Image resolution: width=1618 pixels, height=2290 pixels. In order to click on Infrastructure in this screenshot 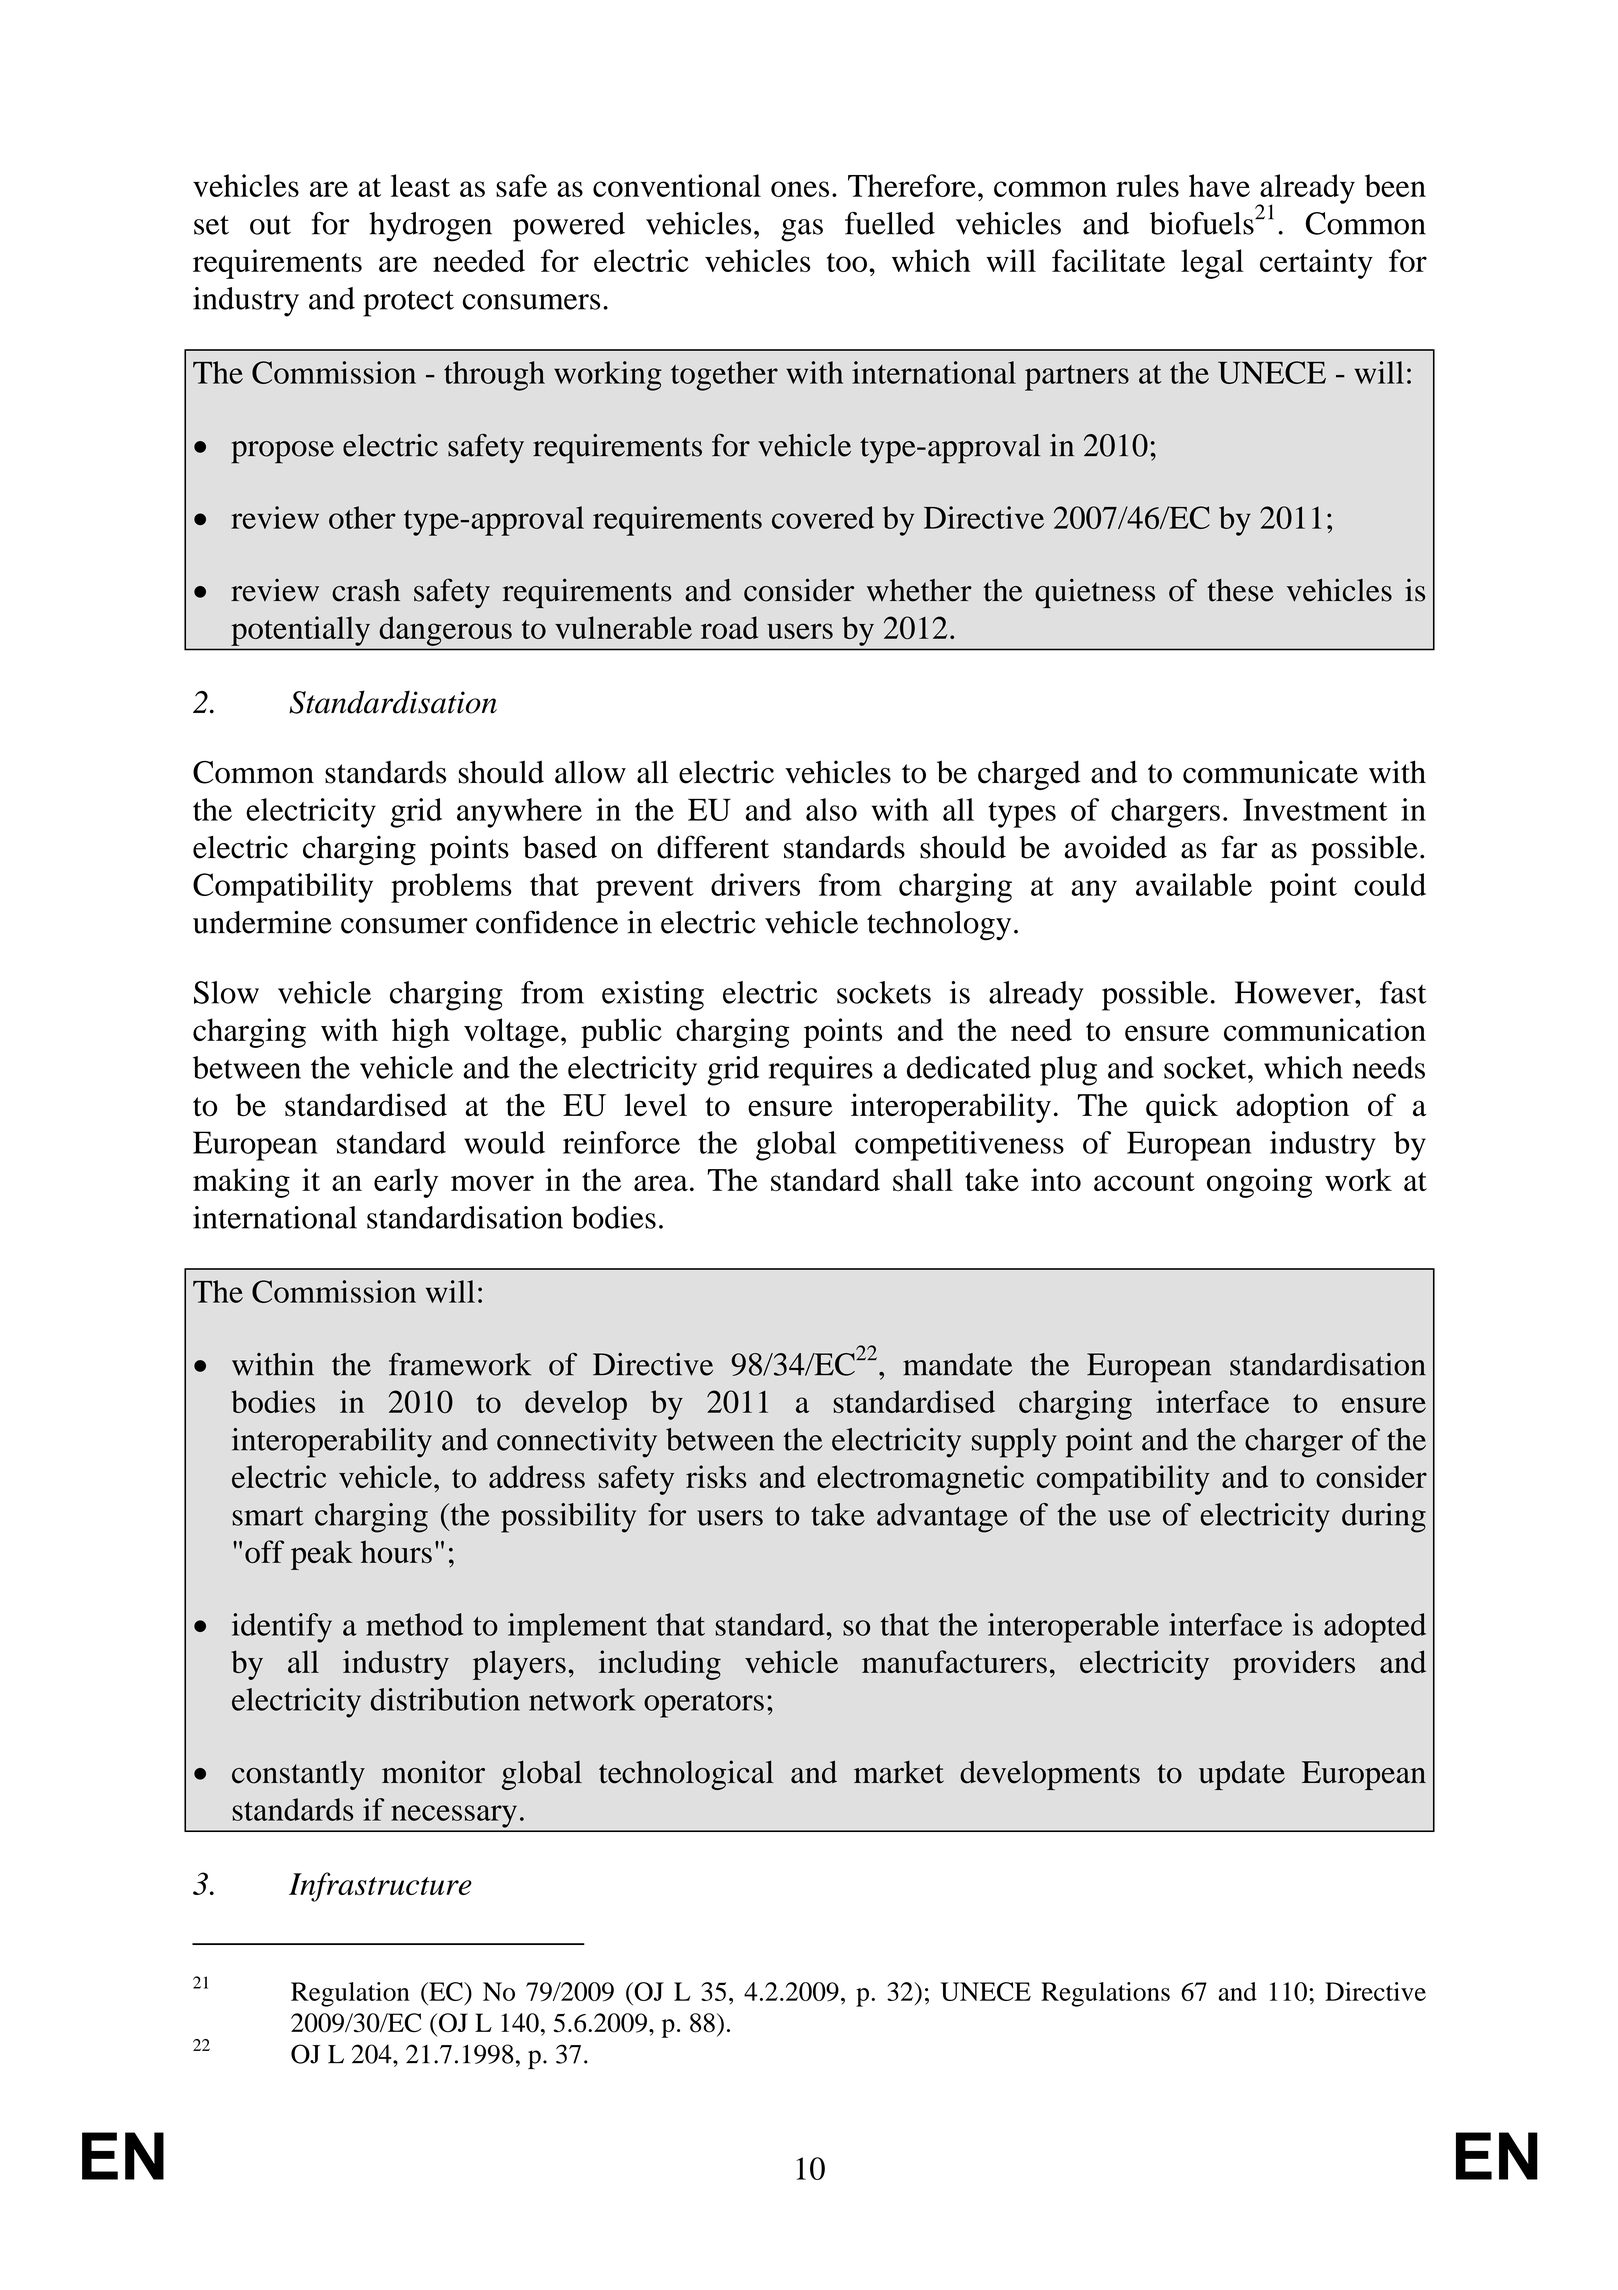, I will do `click(380, 1887)`.
